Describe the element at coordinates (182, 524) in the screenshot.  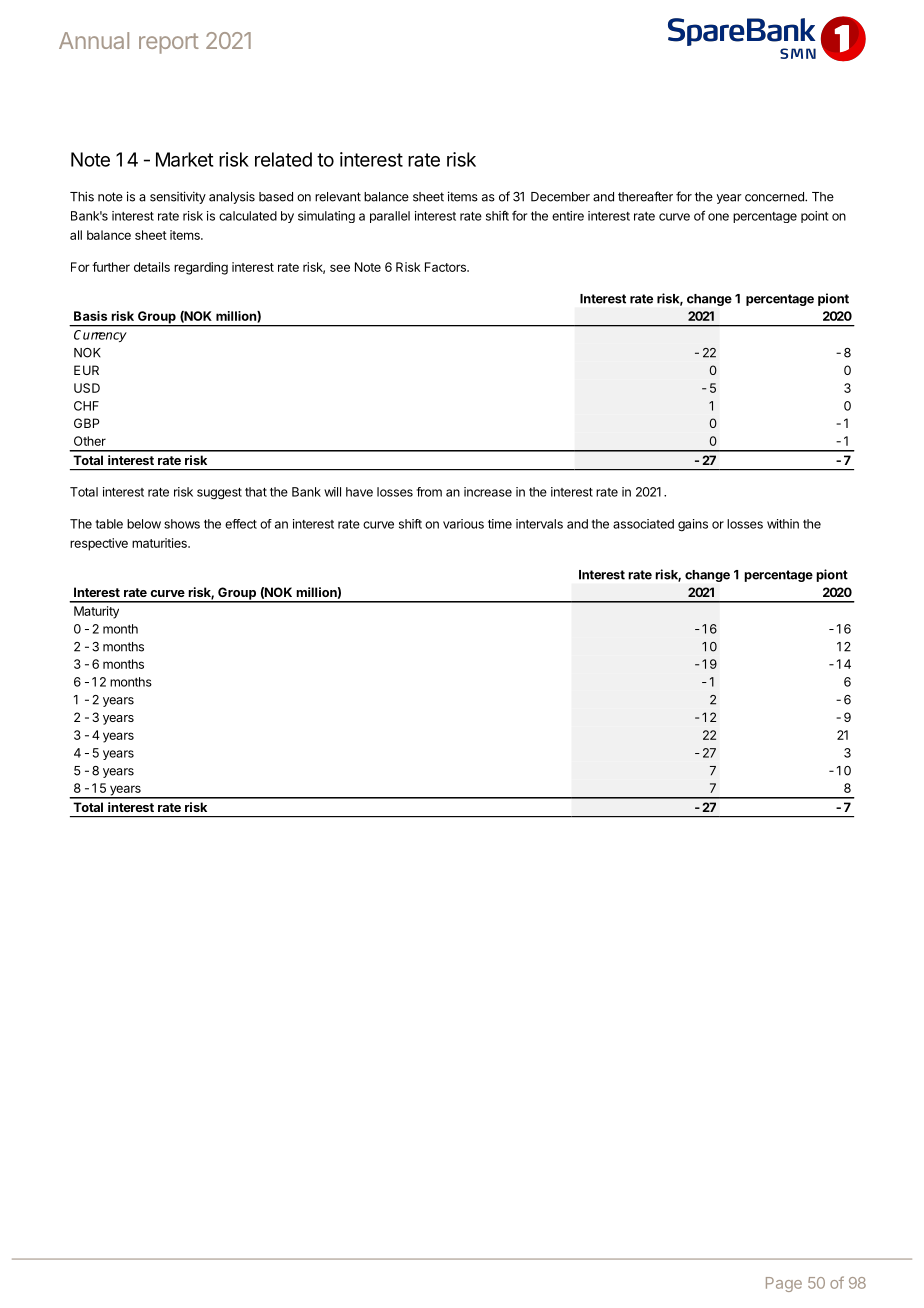
I see `shows` at that location.
